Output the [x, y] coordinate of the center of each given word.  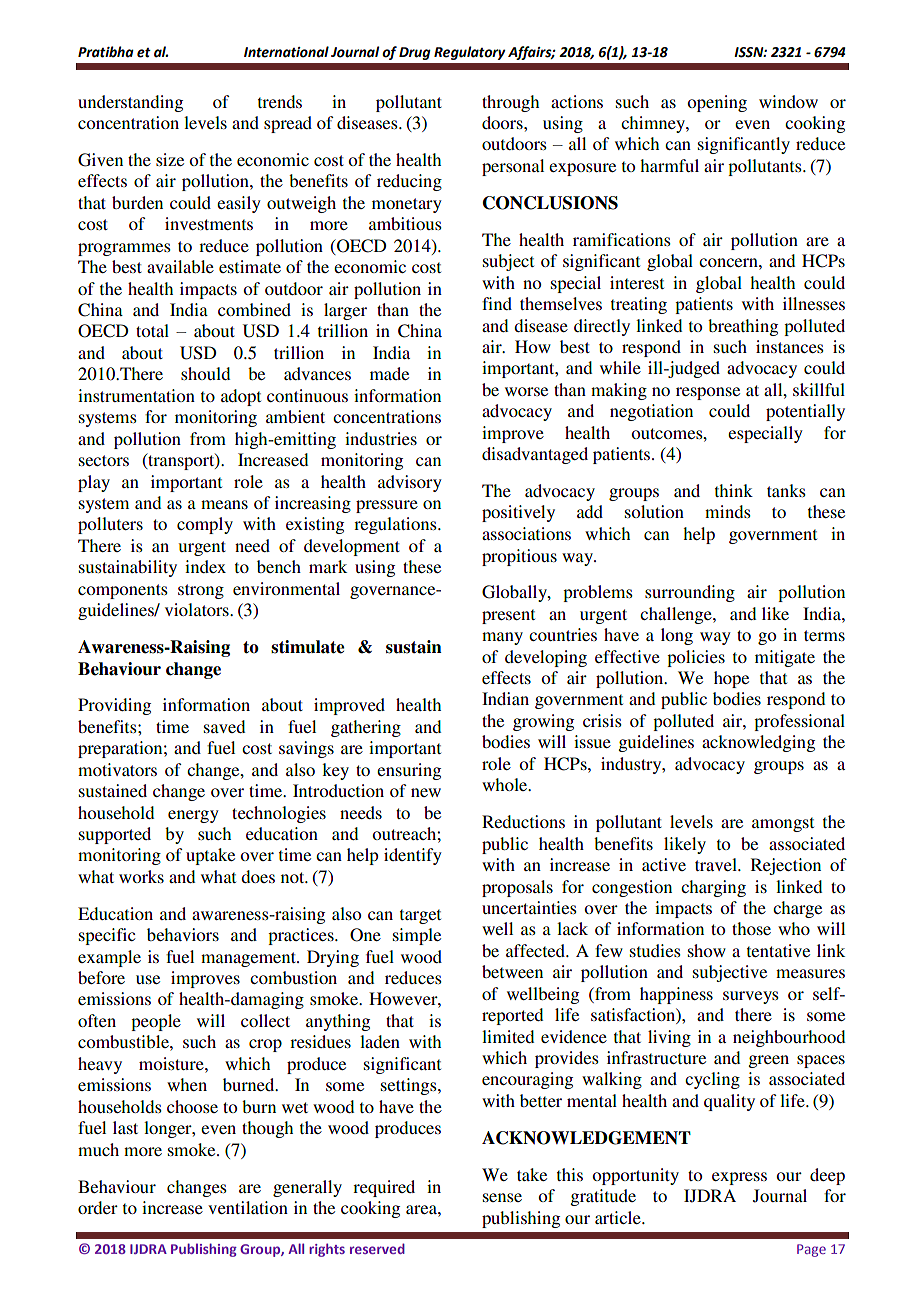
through [510, 103]
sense [502, 1197]
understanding [130, 103]
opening [717, 103]
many [502, 638]
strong [201, 591]
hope [731, 679]
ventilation [248, 1207]
